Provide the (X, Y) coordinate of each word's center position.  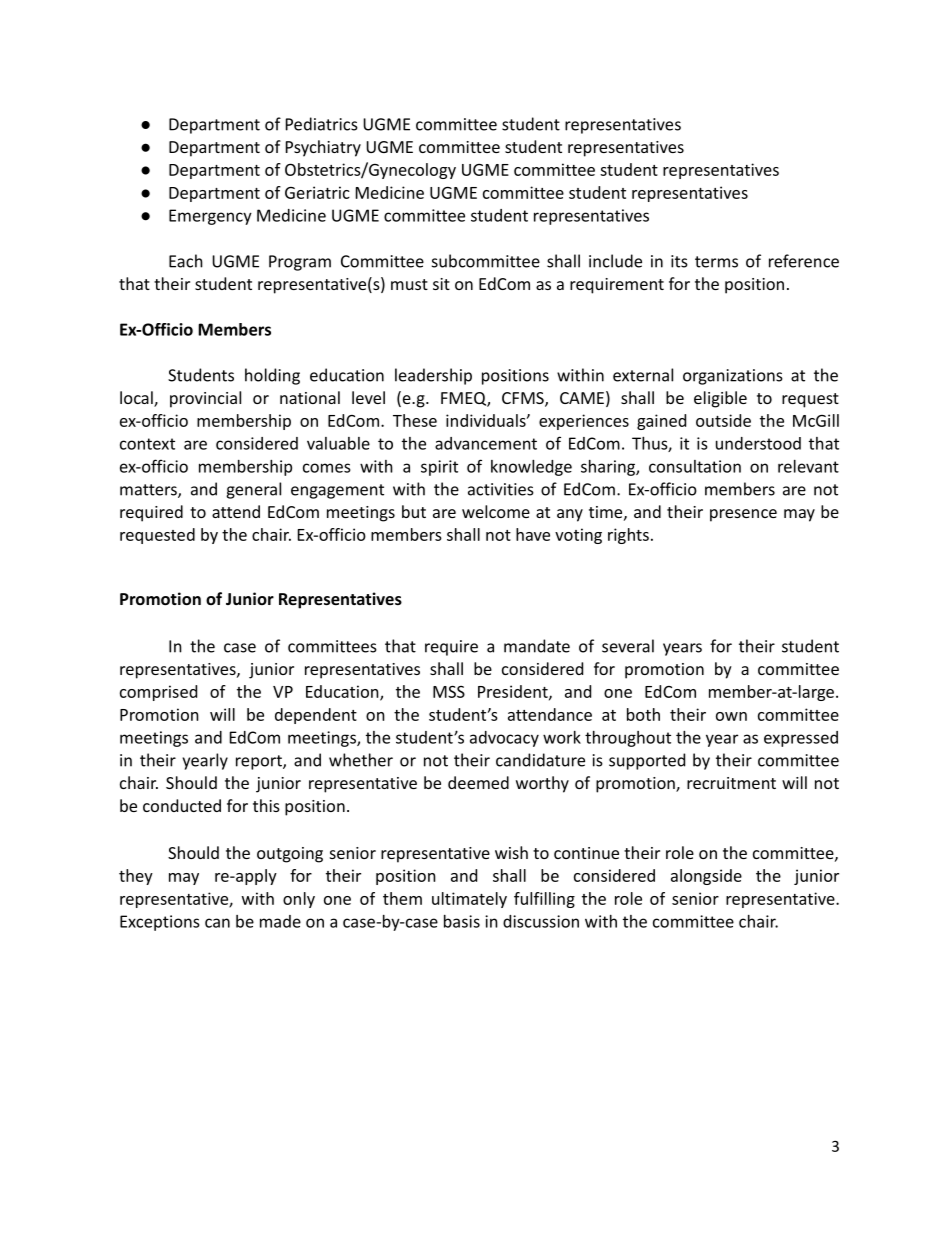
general (253, 490)
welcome (496, 511)
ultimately (469, 900)
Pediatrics (322, 124)
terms (716, 262)
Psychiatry (323, 148)
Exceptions (160, 923)
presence (743, 515)
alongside (706, 877)
